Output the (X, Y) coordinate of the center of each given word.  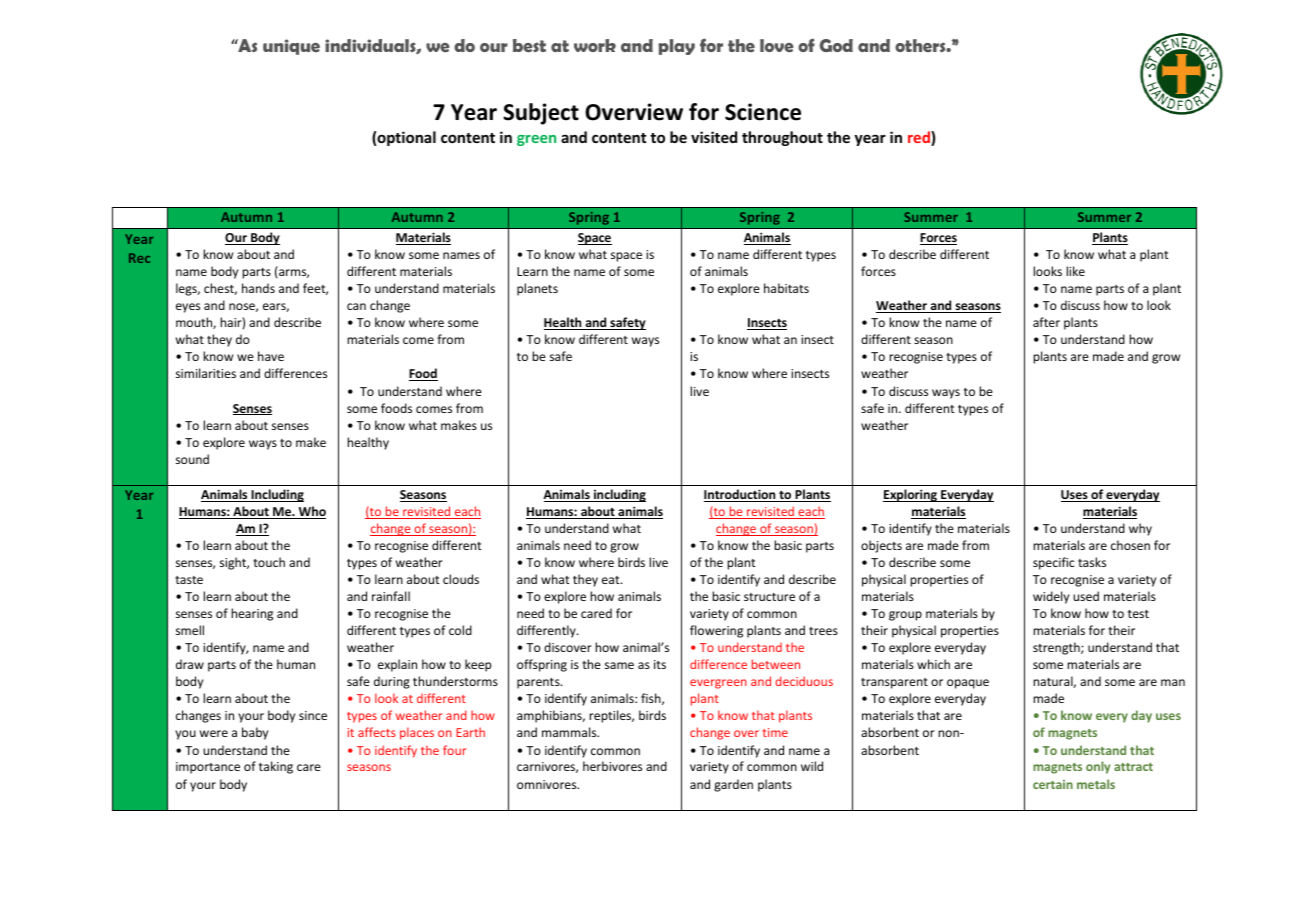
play (676, 47)
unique (291, 47)
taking (276, 767)
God (836, 45)
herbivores (612, 766)
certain (1053, 784)
